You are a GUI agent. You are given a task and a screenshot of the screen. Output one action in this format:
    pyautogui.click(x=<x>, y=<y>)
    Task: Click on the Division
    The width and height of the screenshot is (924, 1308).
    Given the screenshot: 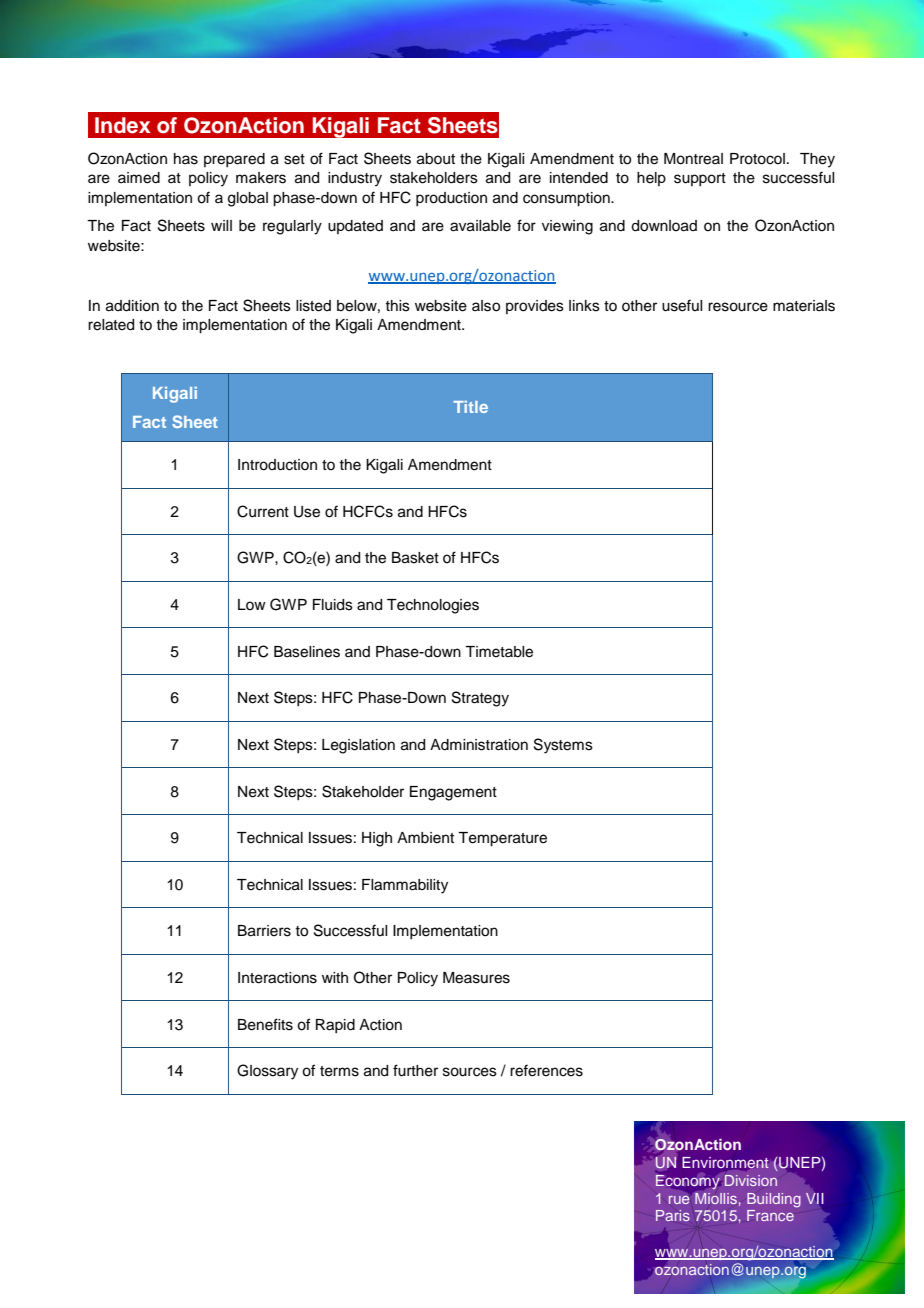 What is the action you would take?
    pyautogui.click(x=751, y=1180)
